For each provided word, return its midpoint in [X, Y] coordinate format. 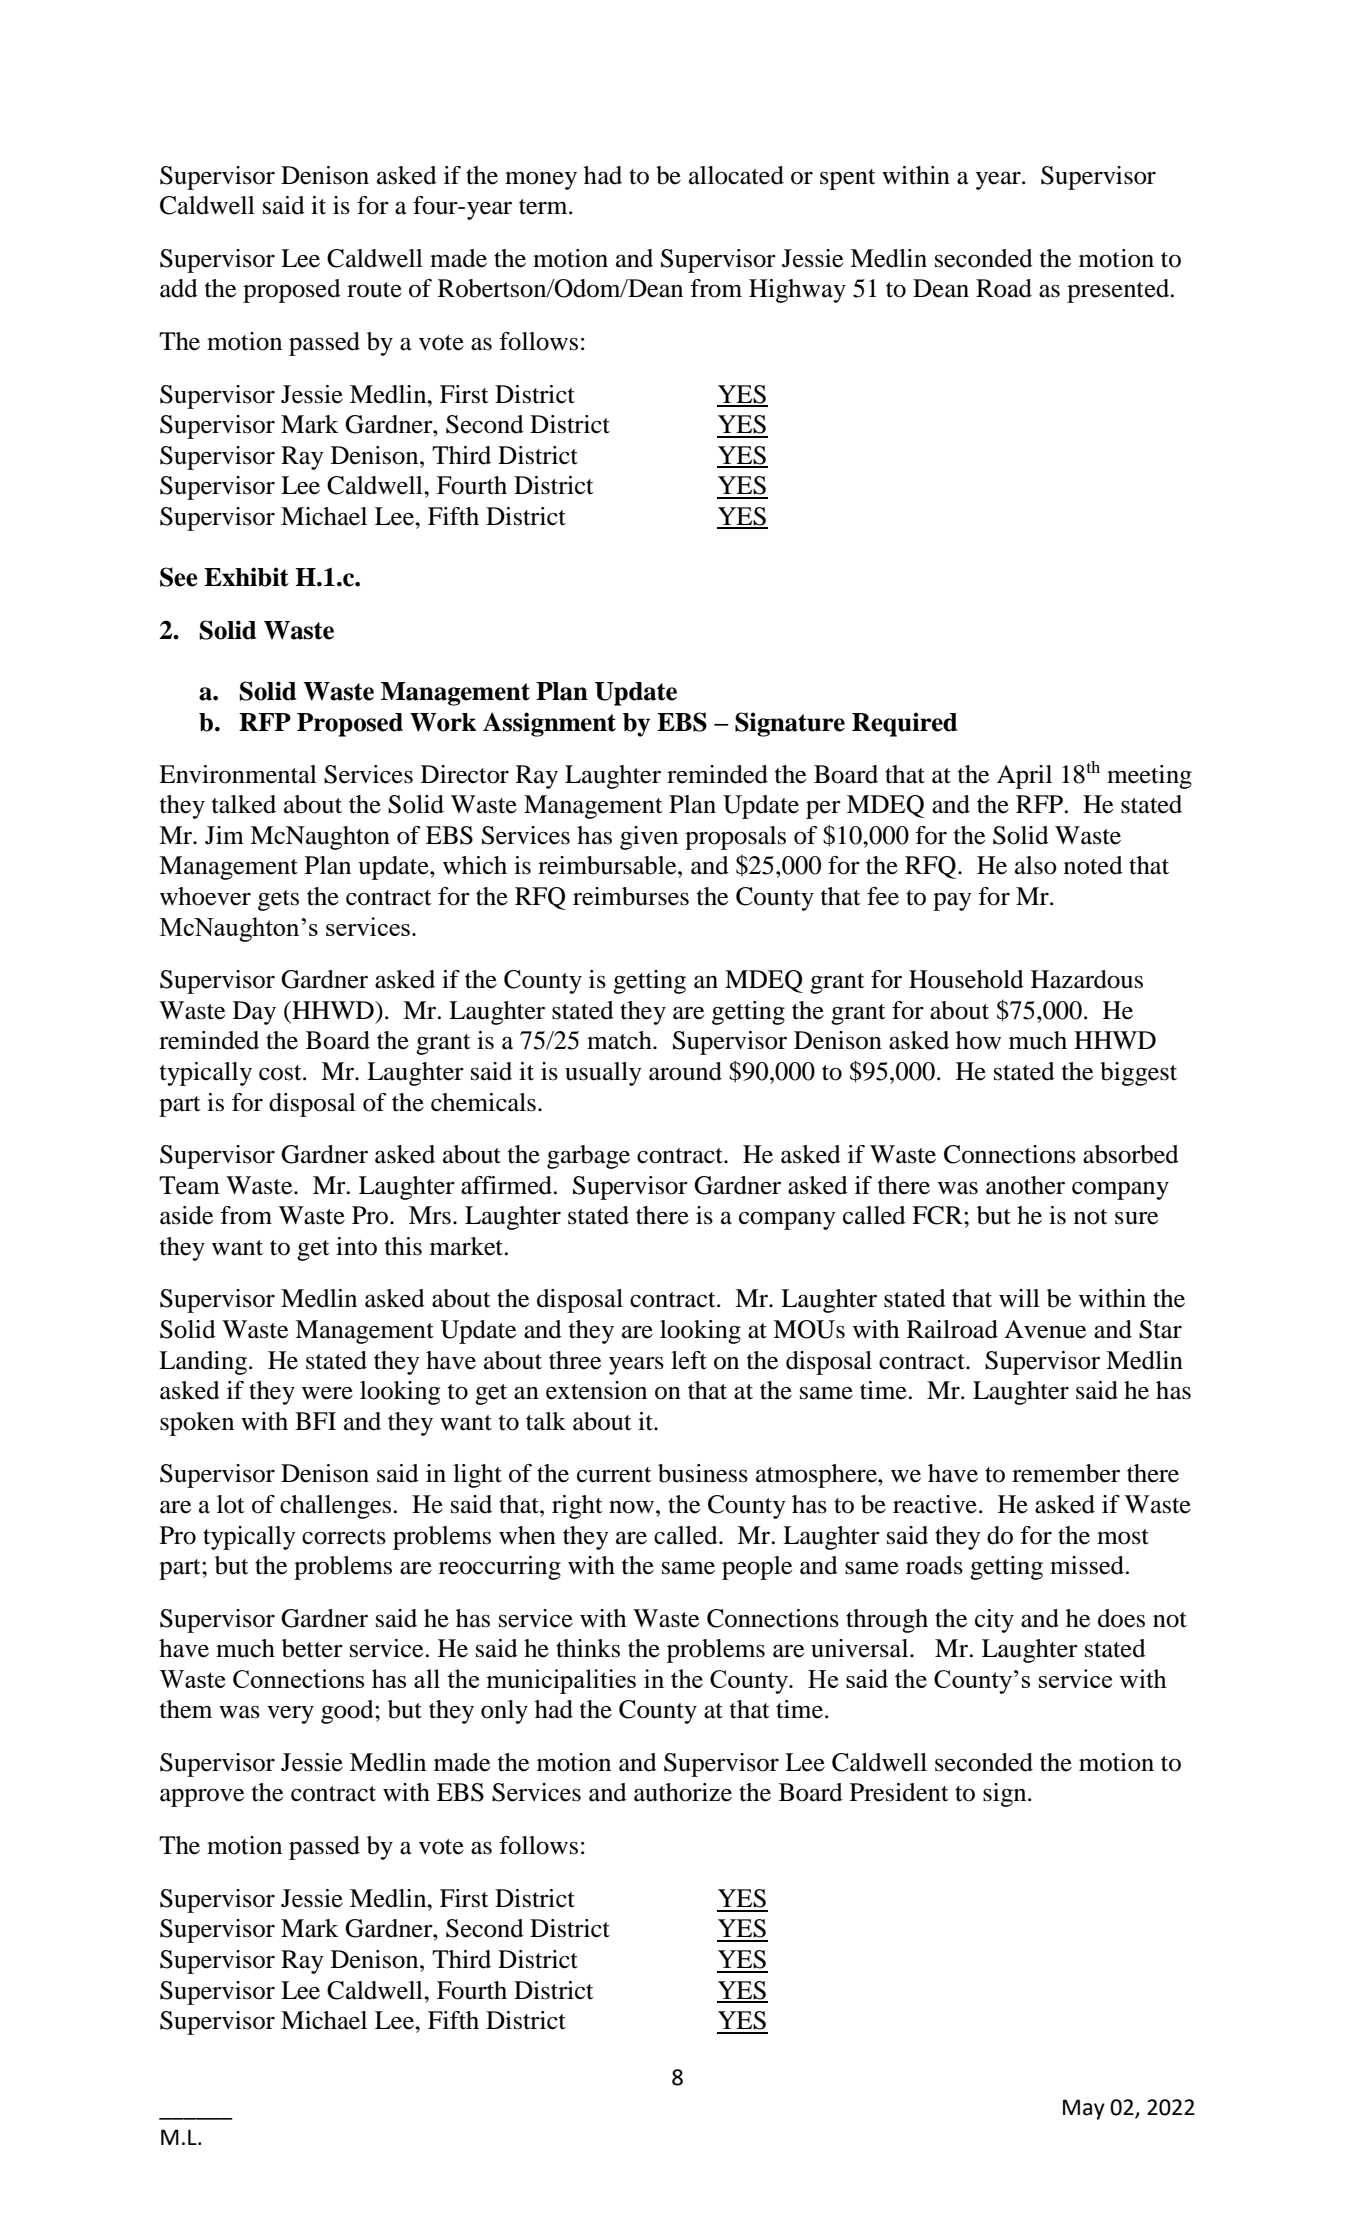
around [685, 1071]
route [374, 290]
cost [281, 1073]
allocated [736, 175]
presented [1119, 291]
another [1025, 1185]
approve [202, 1797]
